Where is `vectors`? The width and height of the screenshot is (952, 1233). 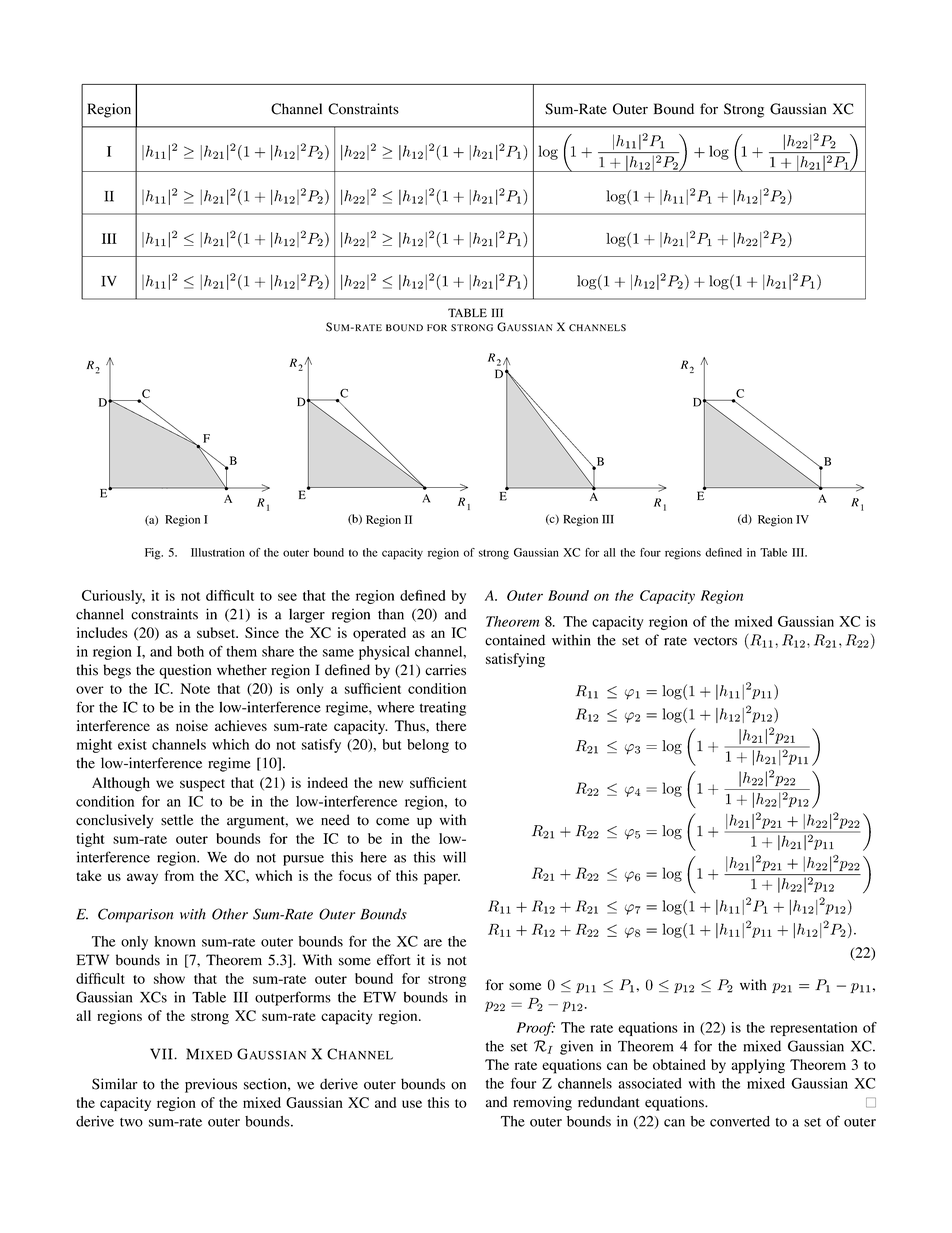
vectors is located at coordinates (715, 641).
